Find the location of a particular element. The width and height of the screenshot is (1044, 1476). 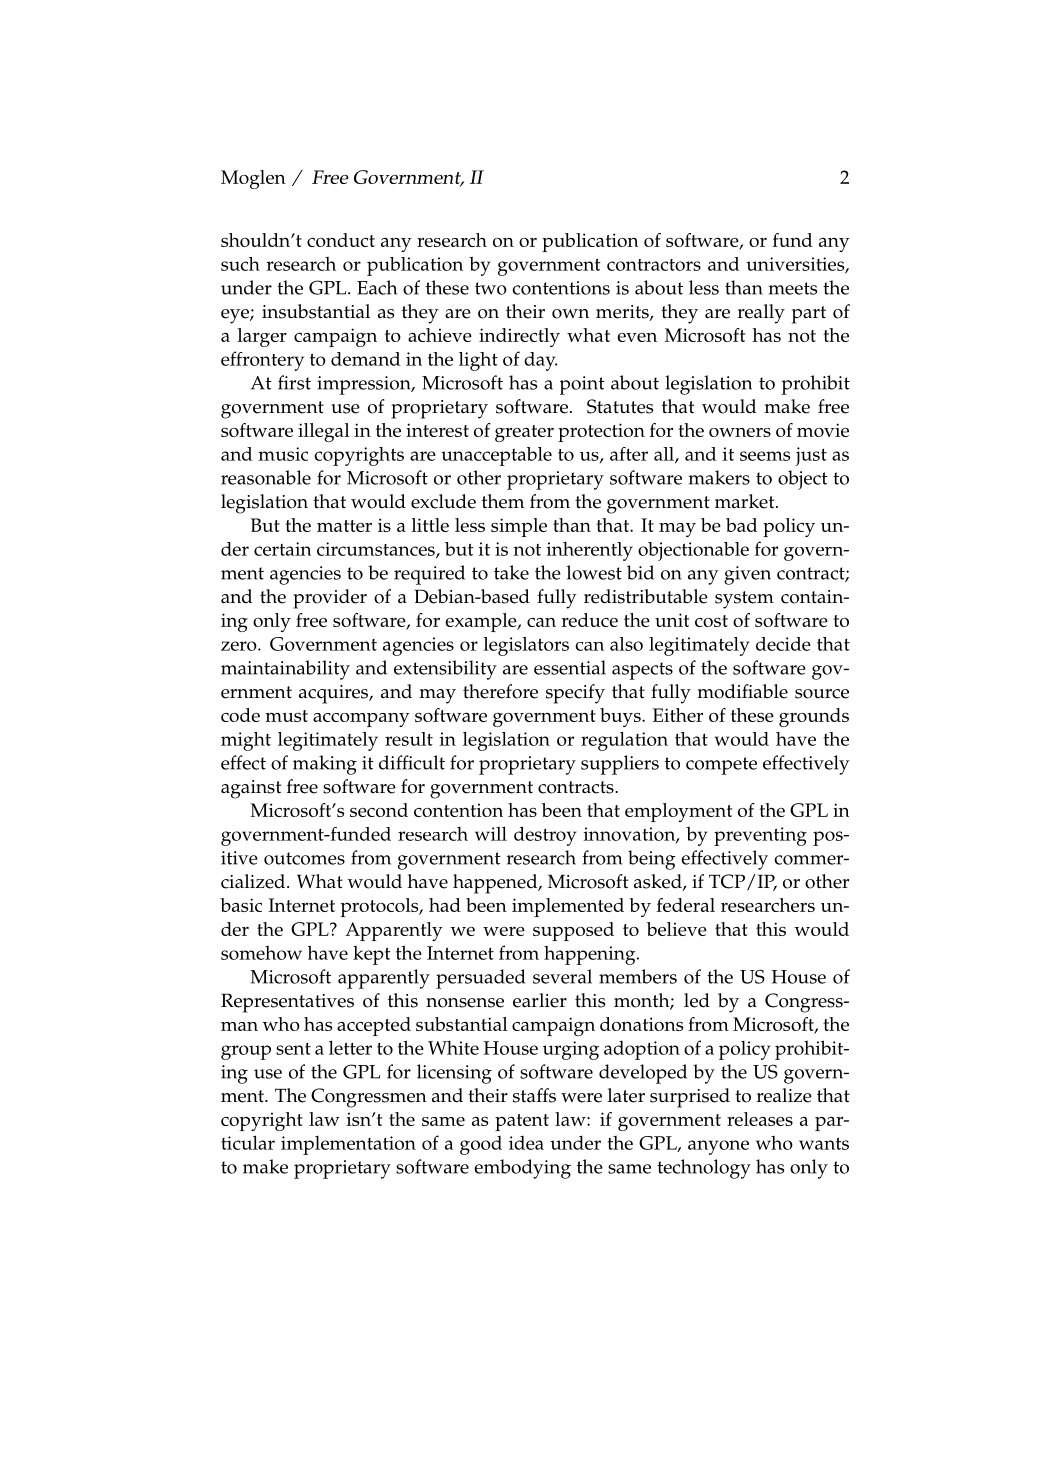

releases is located at coordinates (760, 1119).
